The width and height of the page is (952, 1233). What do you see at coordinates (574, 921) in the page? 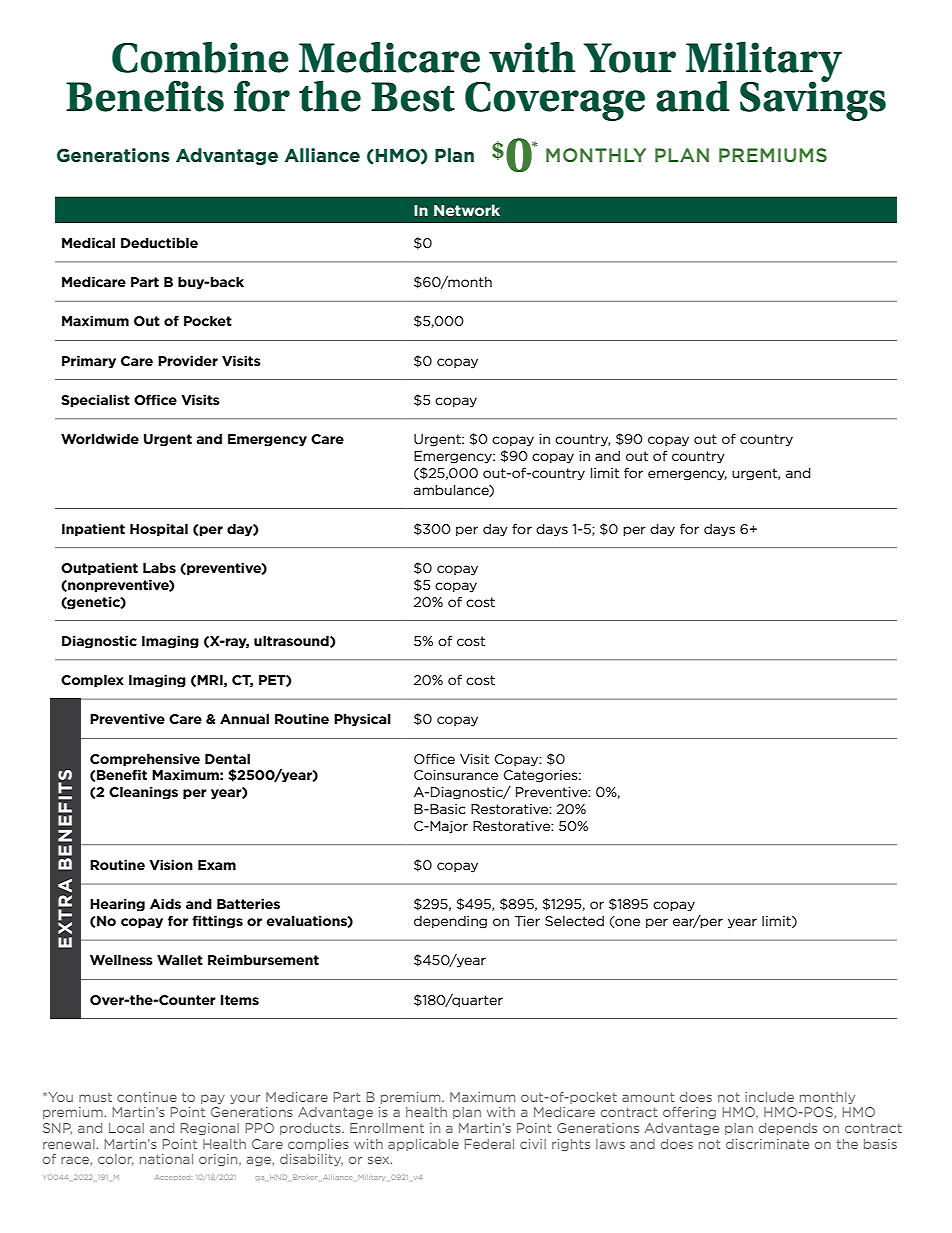
I see `Selected` at bounding box center [574, 921].
